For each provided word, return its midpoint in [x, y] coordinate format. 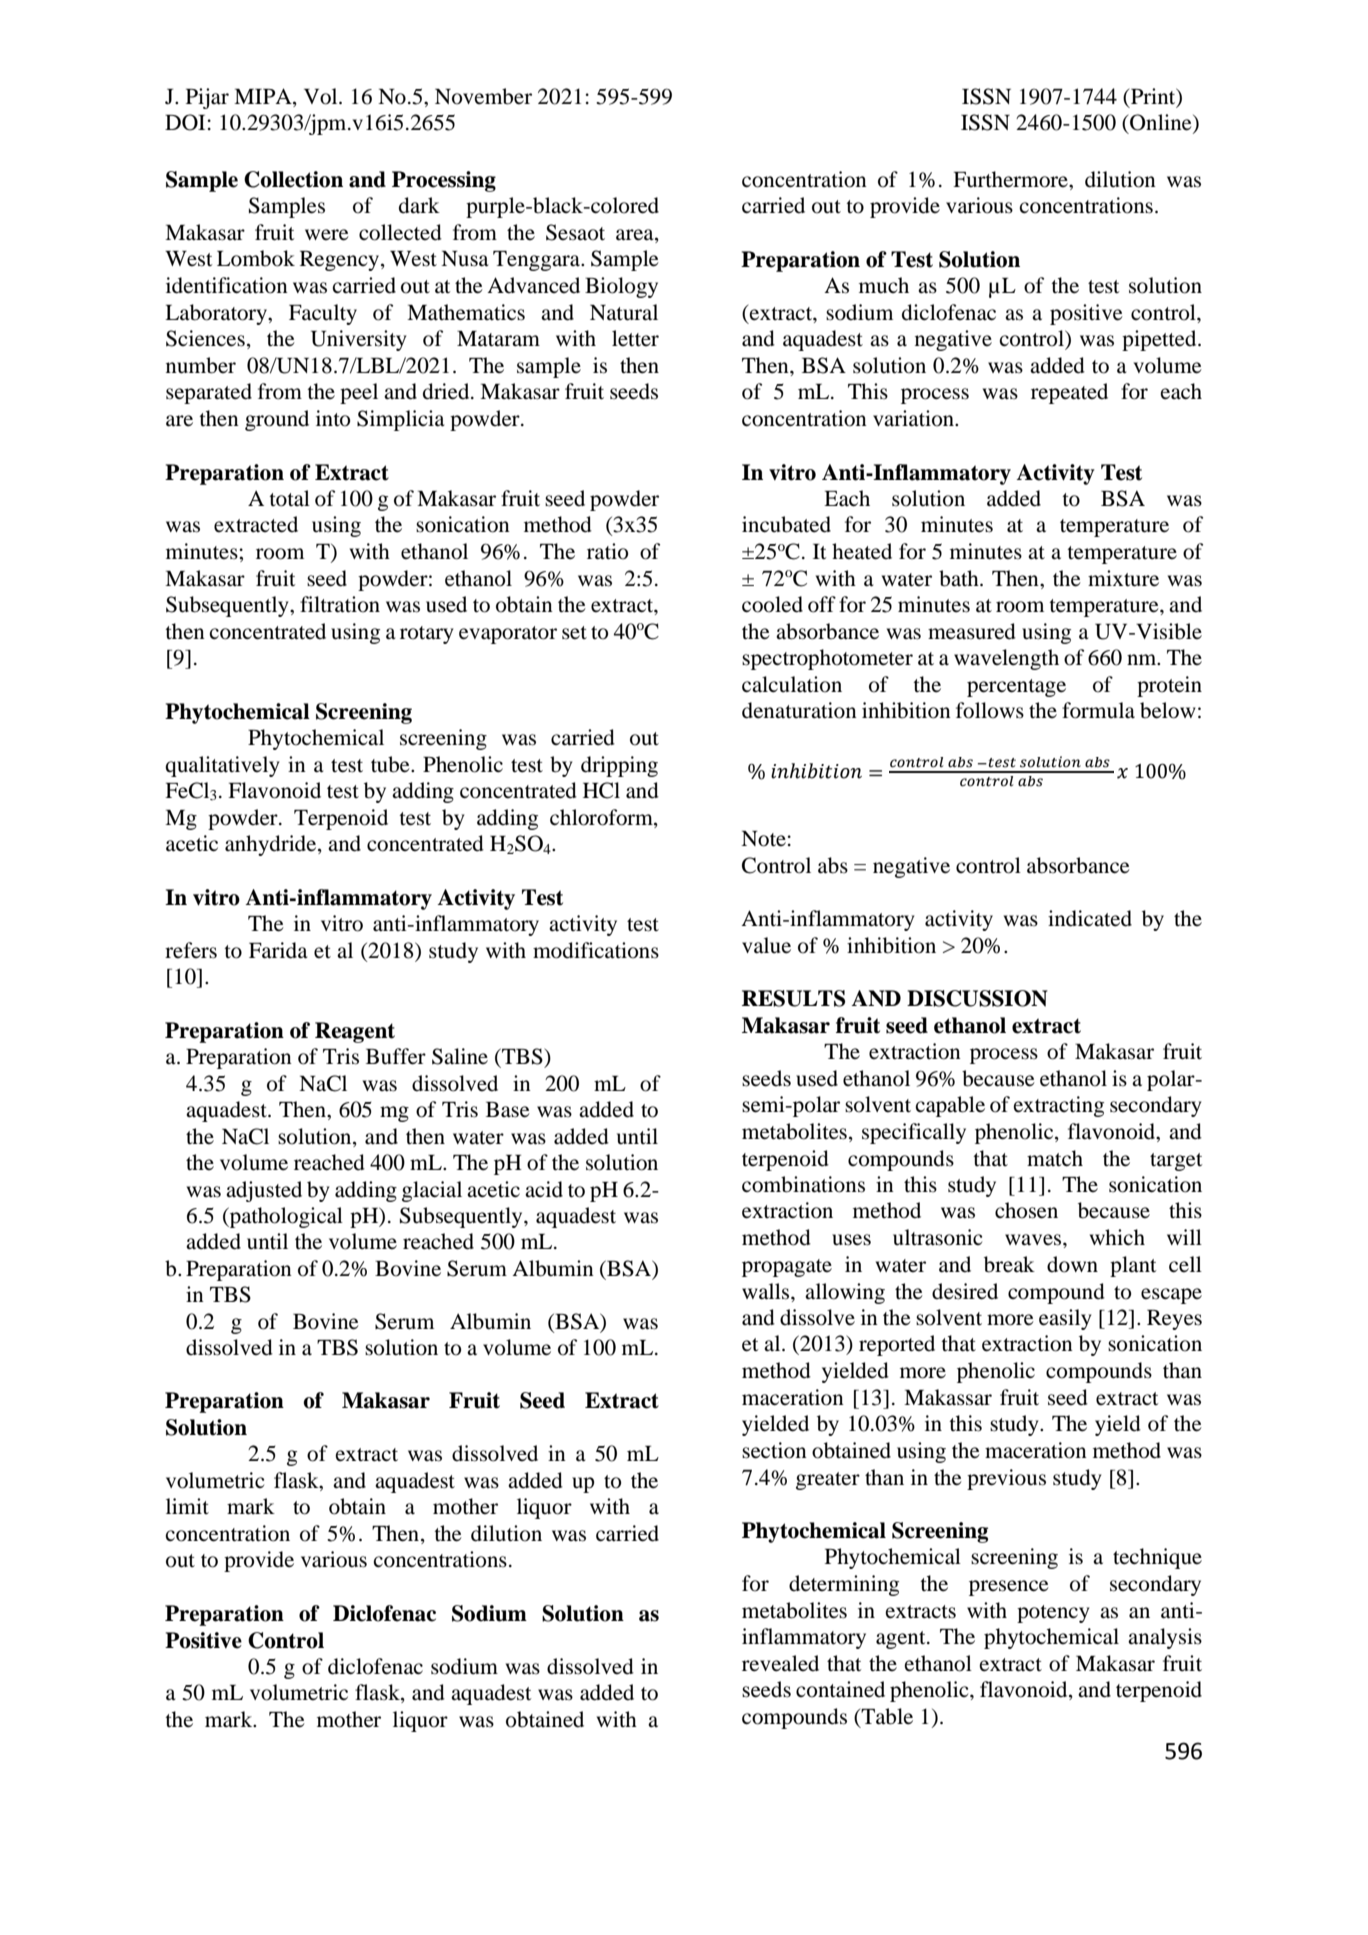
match [1055, 1158]
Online [1162, 123]
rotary [426, 635]
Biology [621, 287]
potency [1053, 1614]
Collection [293, 179]
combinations [803, 1184]
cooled [772, 604]
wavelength [1006, 659]
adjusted [264, 1191]
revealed [780, 1663]
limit [187, 1506]
